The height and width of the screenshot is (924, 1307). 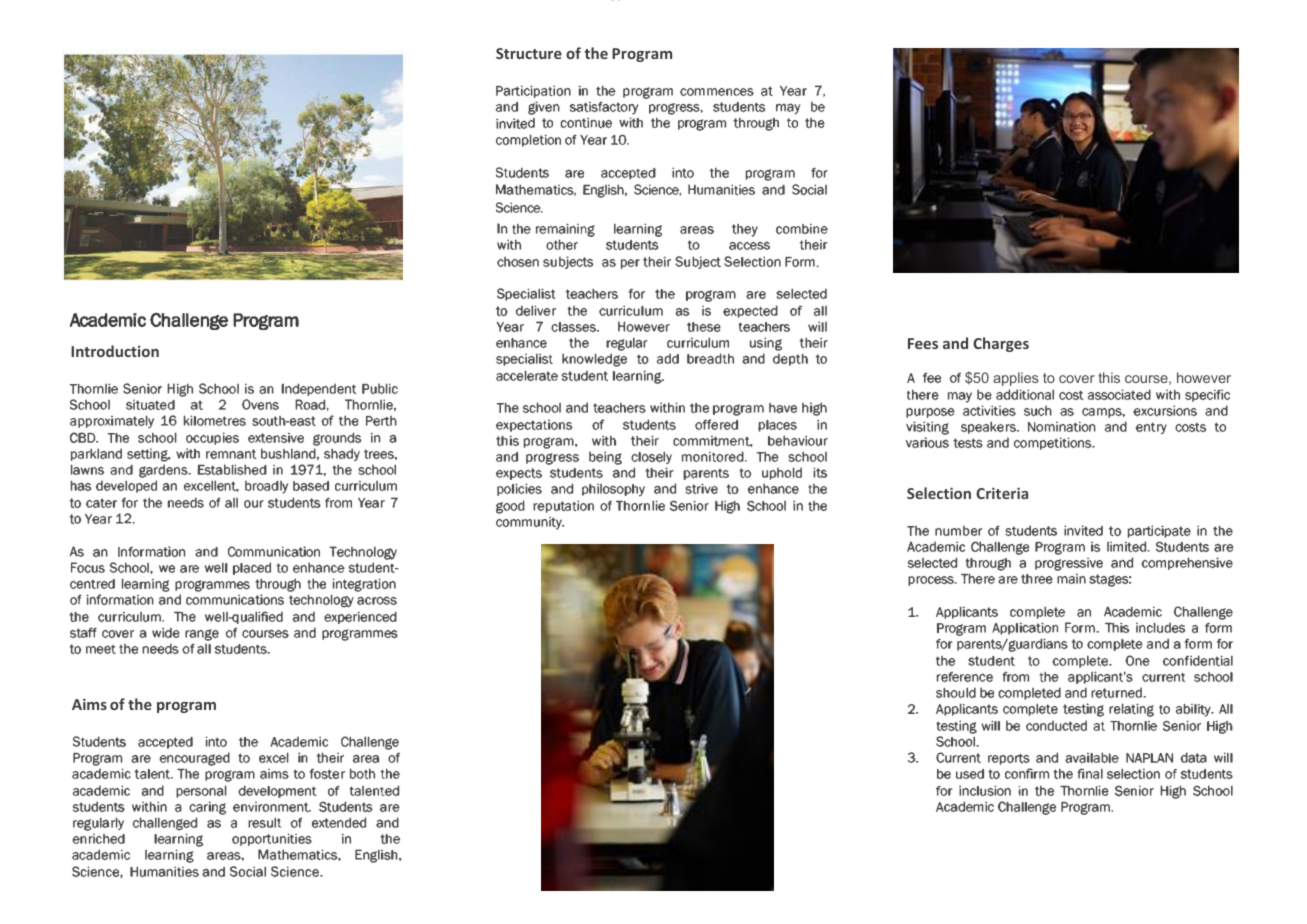 I want to click on deliver, so click(x=536, y=310).
